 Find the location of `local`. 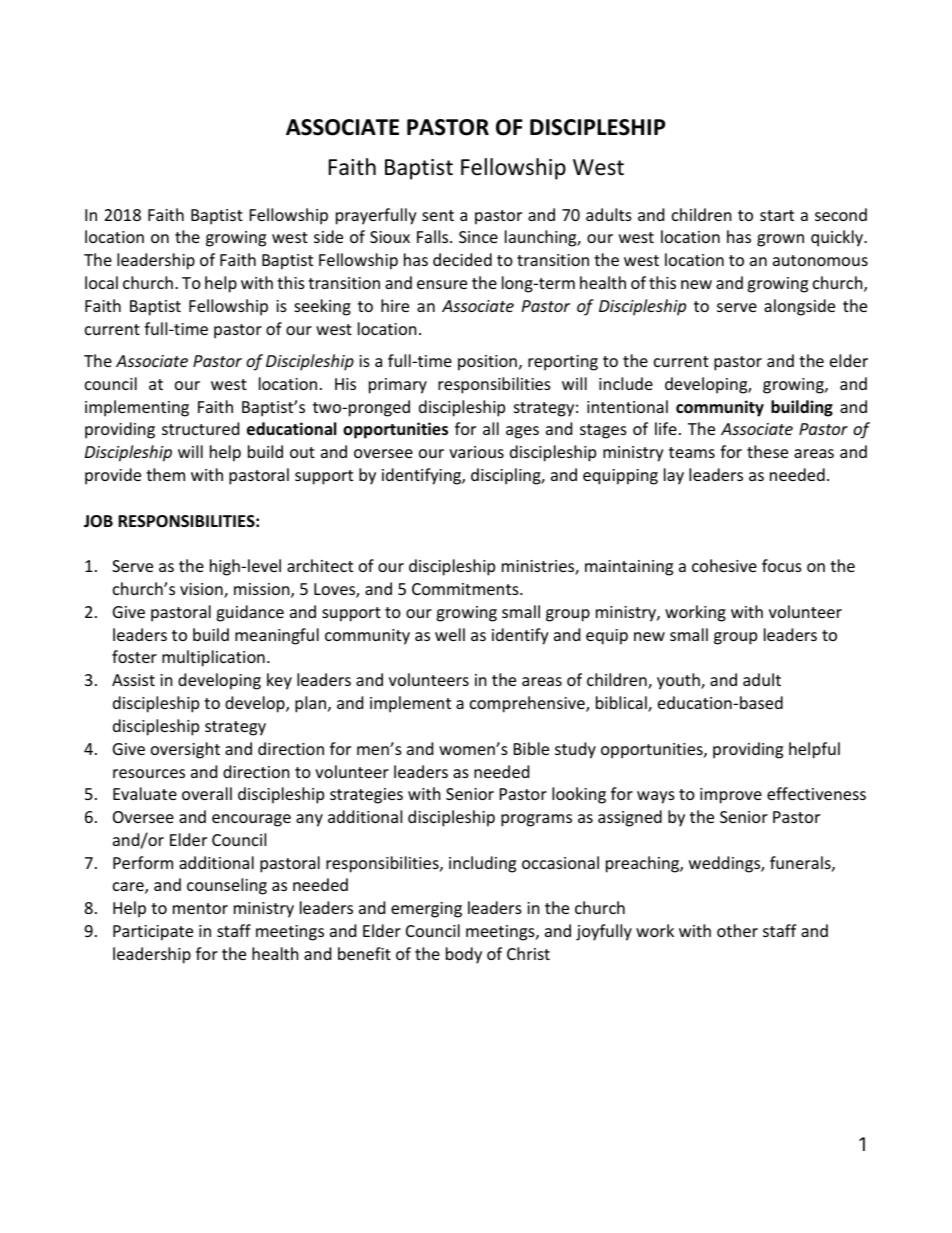

local is located at coordinates (101, 282).
